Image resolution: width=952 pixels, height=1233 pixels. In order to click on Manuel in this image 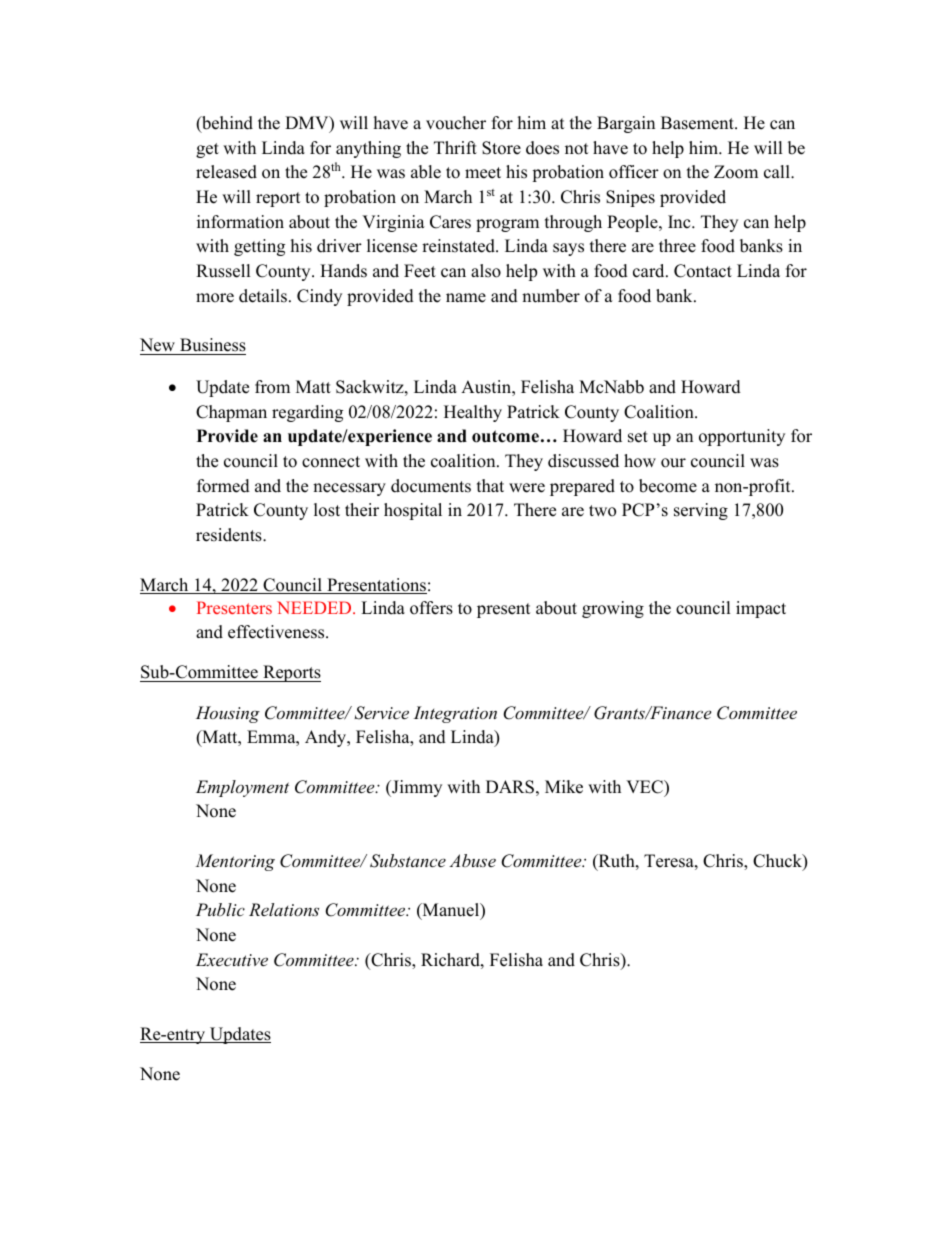, I will do `click(451, 911)`.
